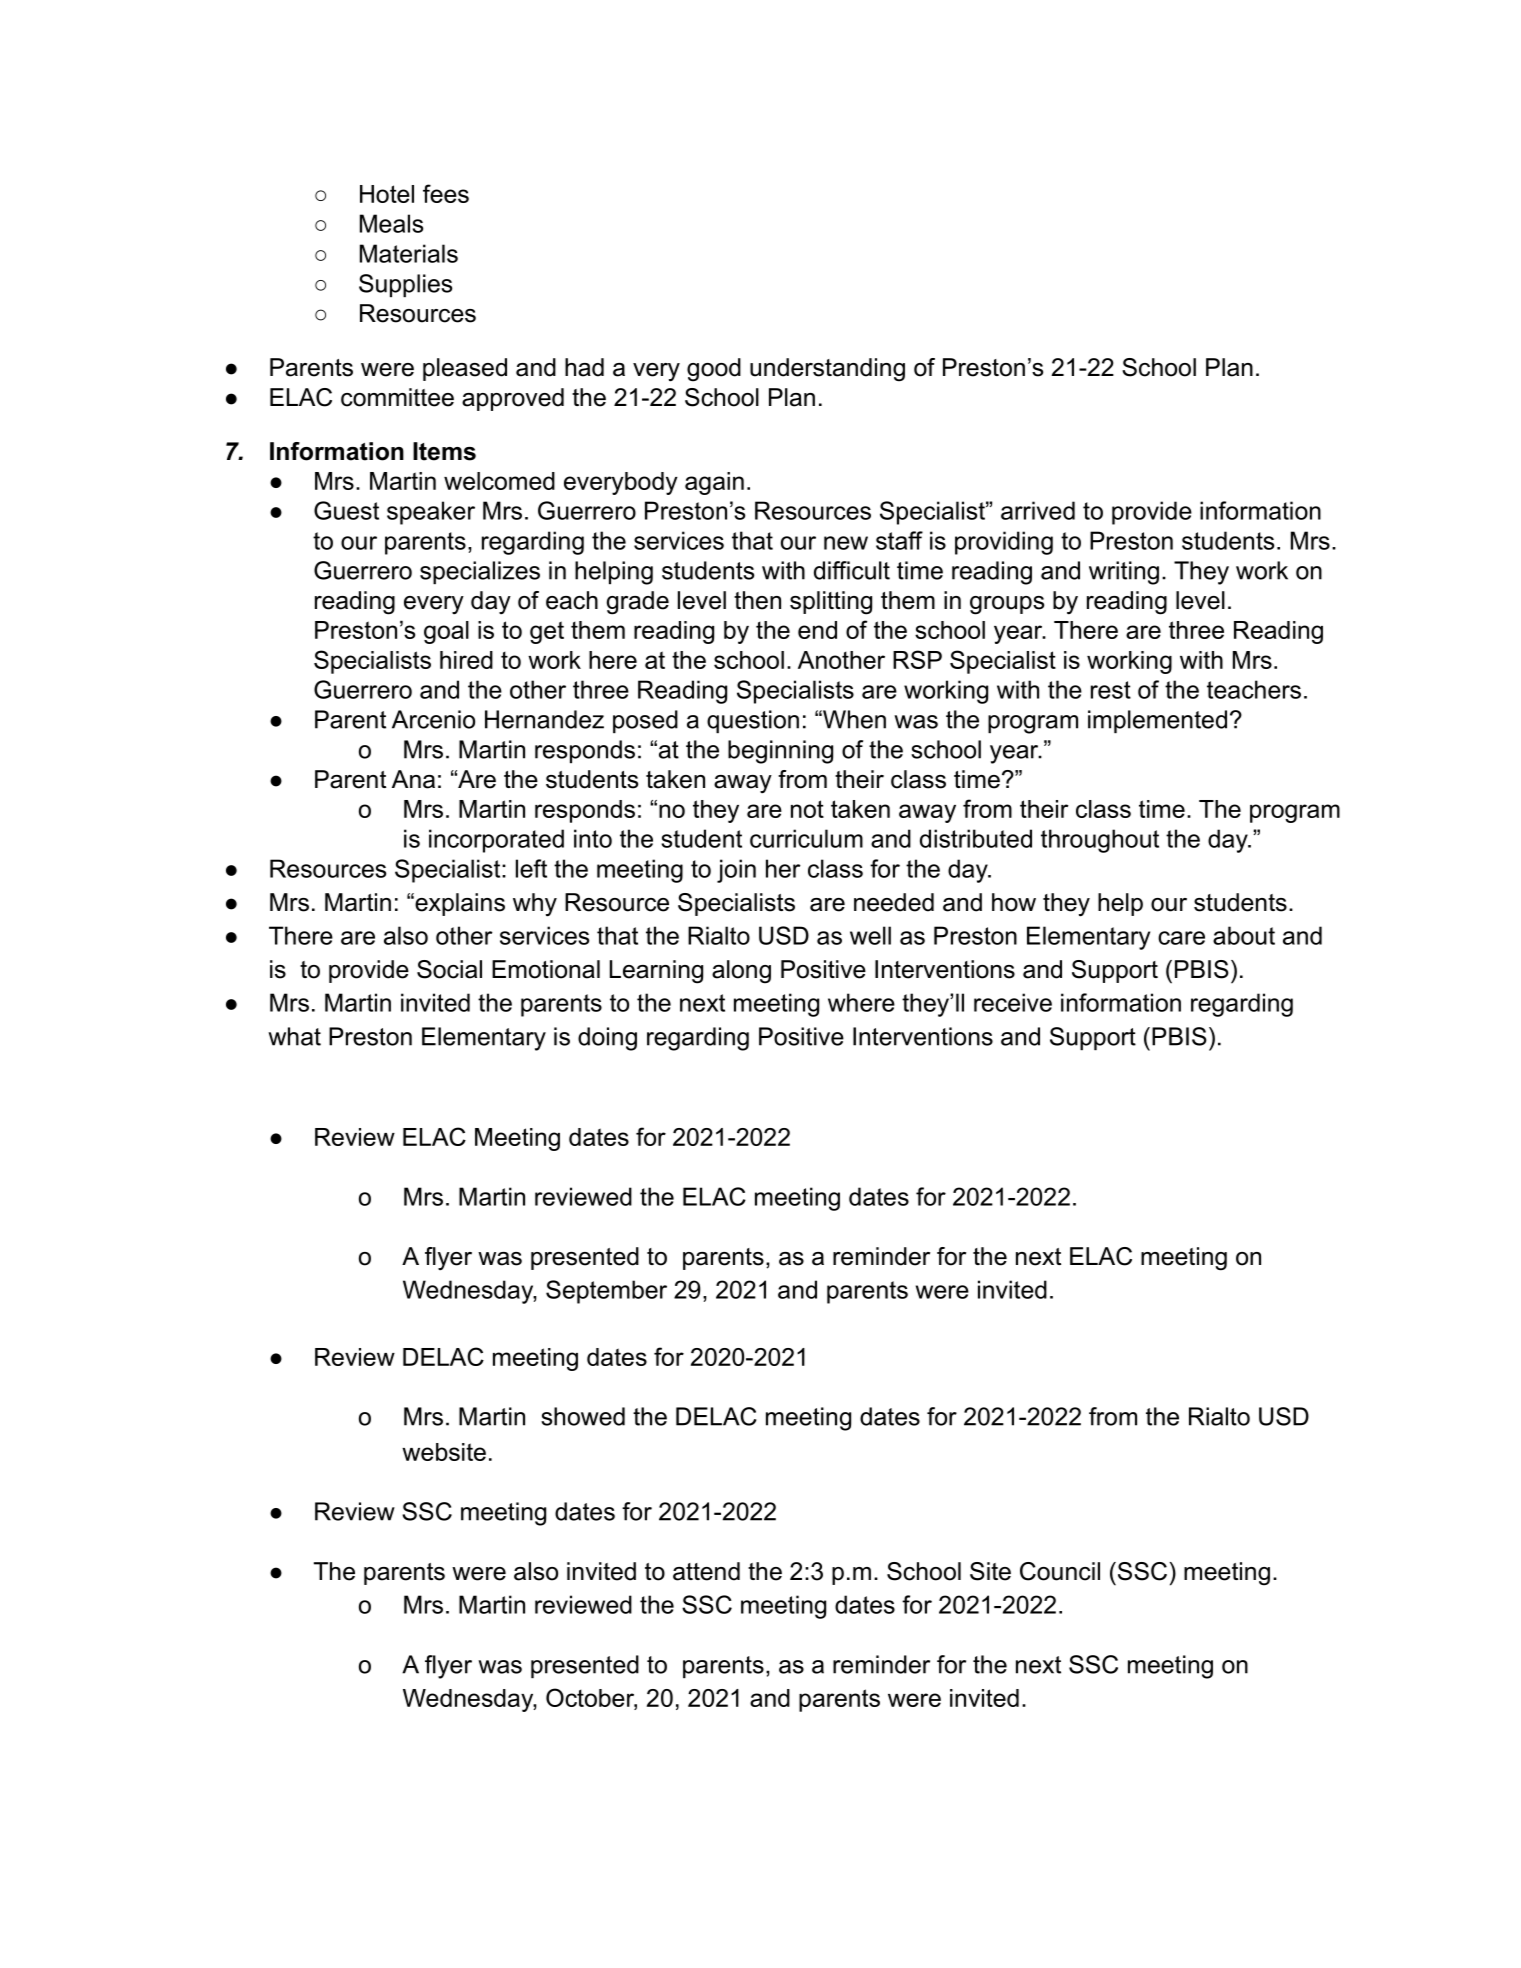  Describe the element at coordinates (1100, 841) in the screenshot. I see `throughout` at that location.
